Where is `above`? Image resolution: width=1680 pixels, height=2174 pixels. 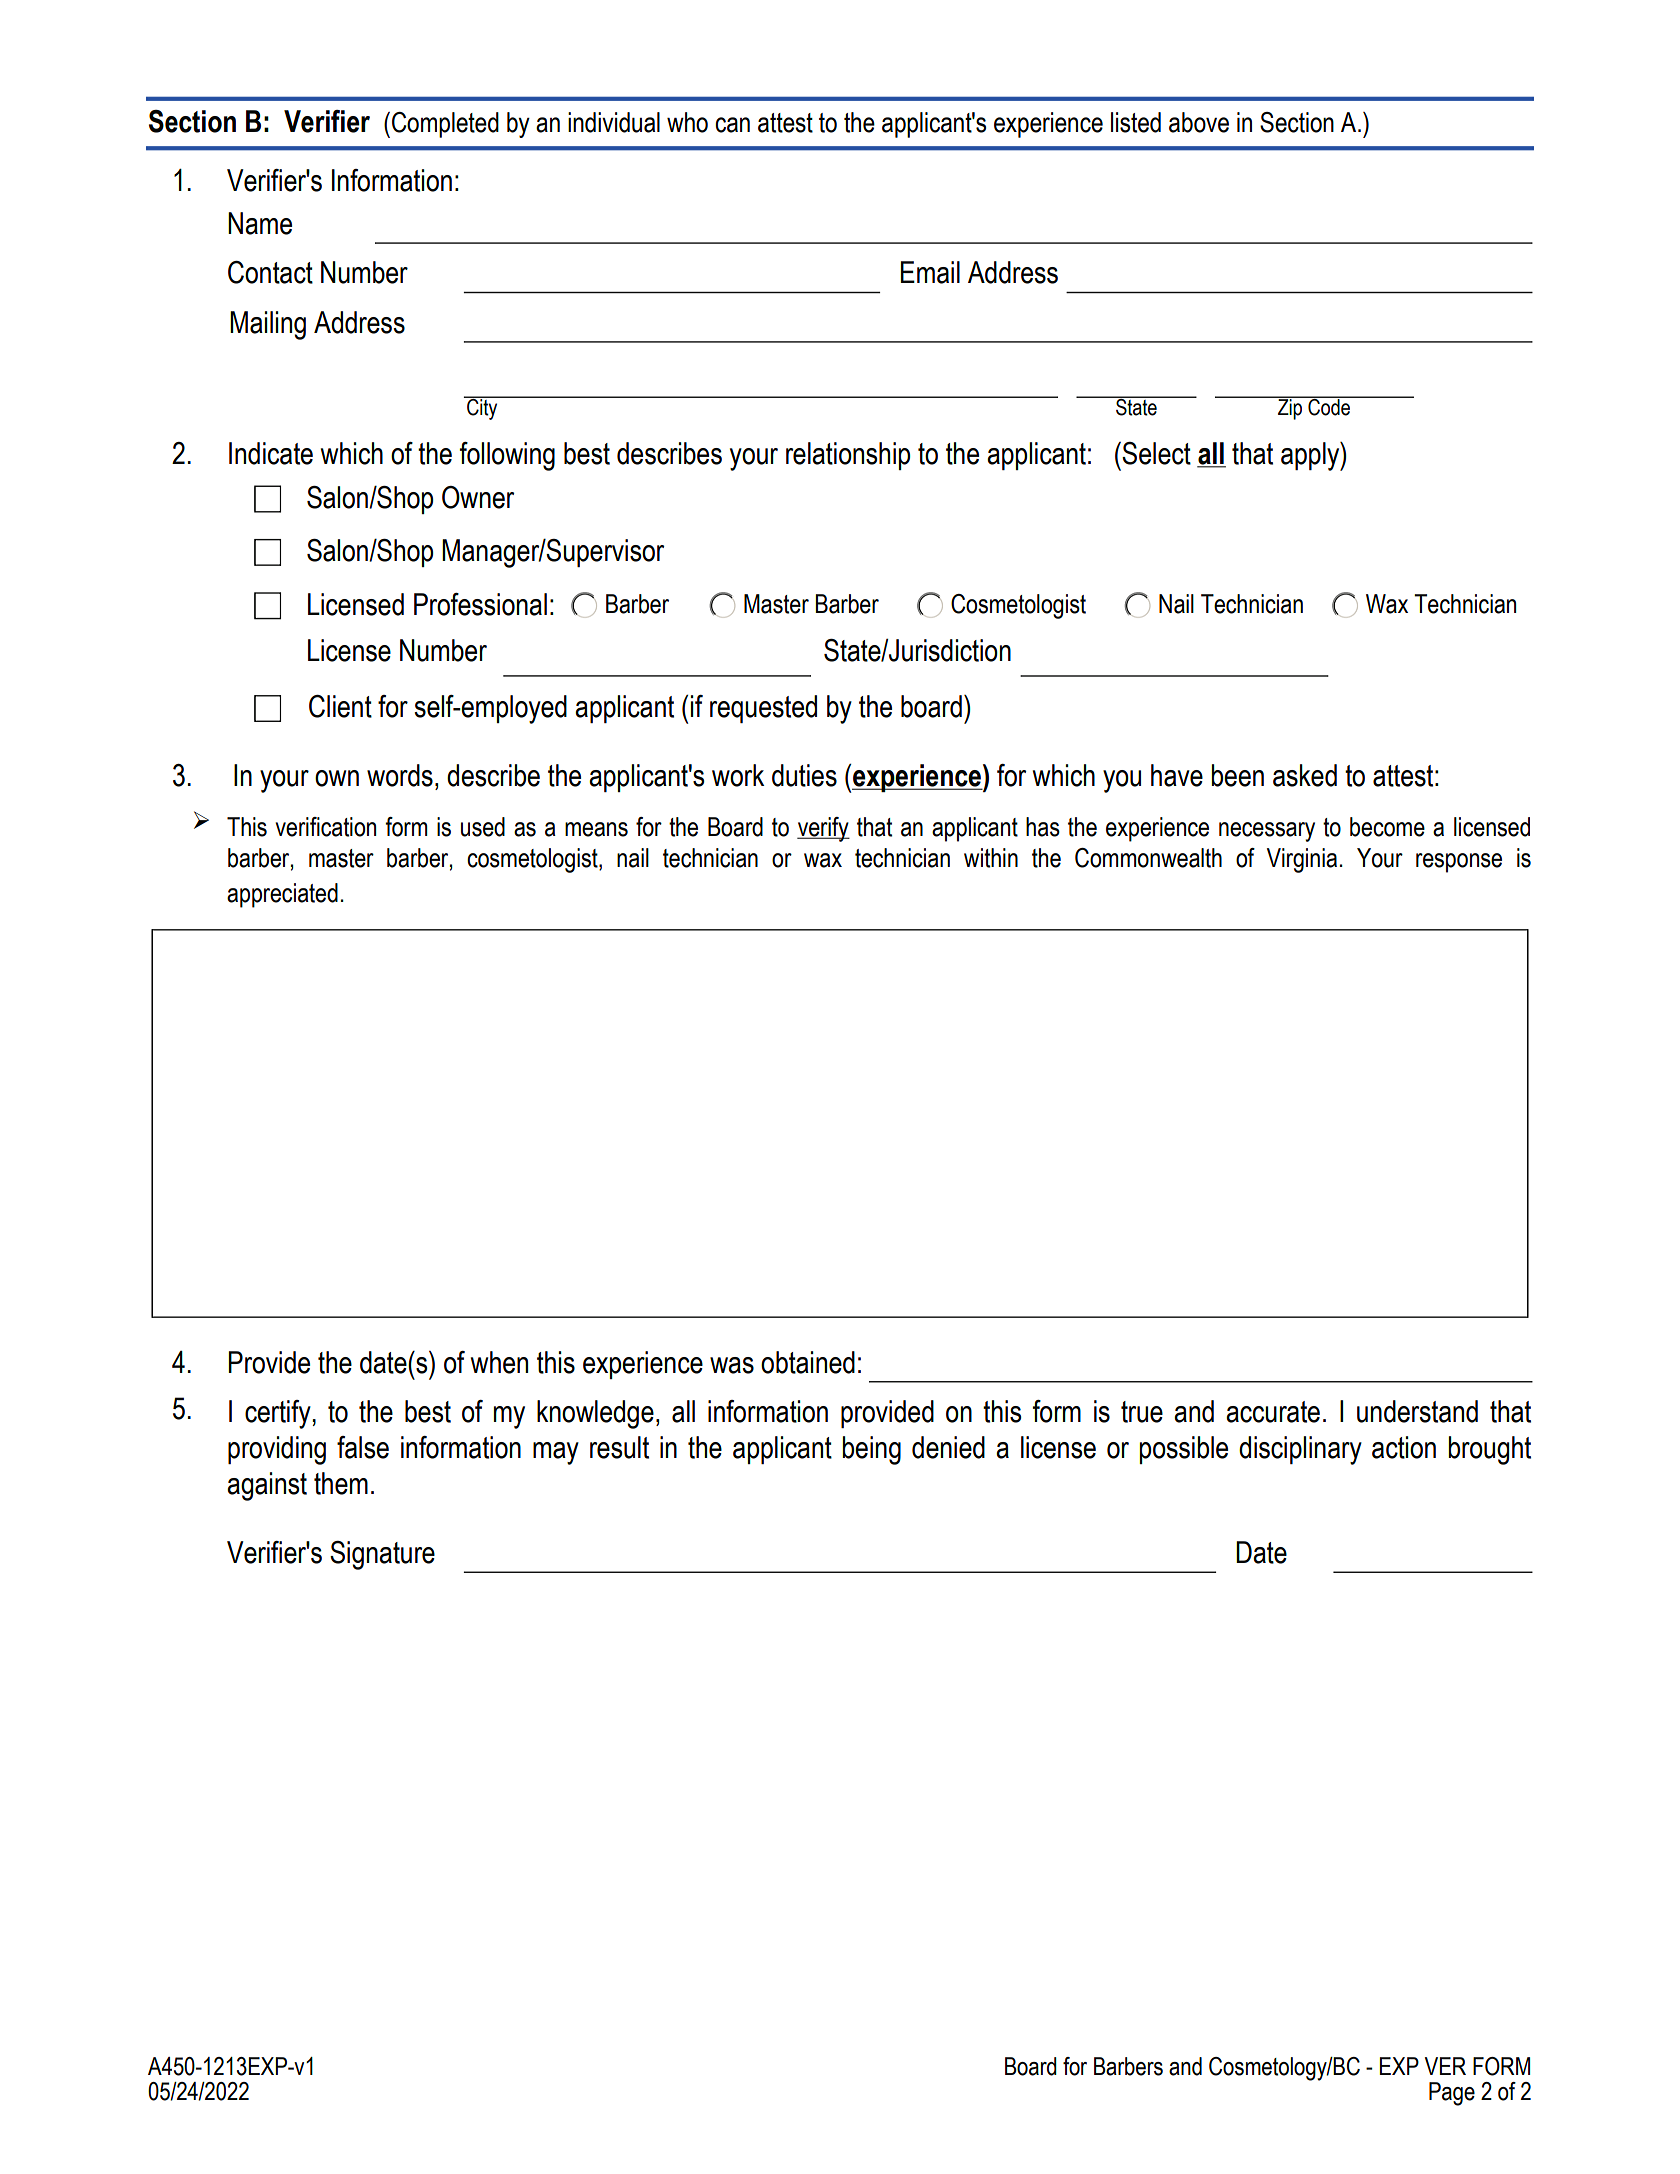 above is located at coordinates (1199, 122).
